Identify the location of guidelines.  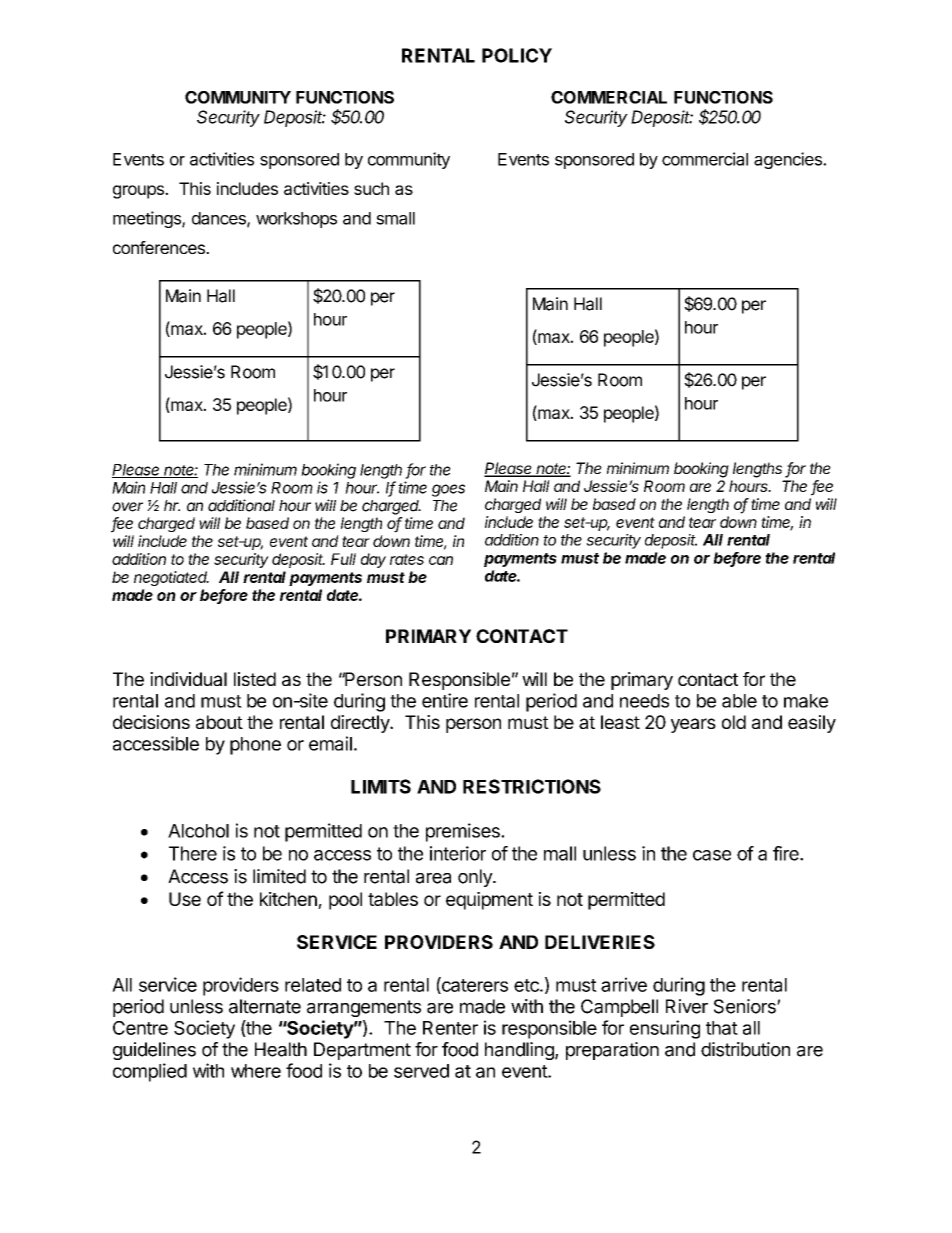
(154, 1051).
